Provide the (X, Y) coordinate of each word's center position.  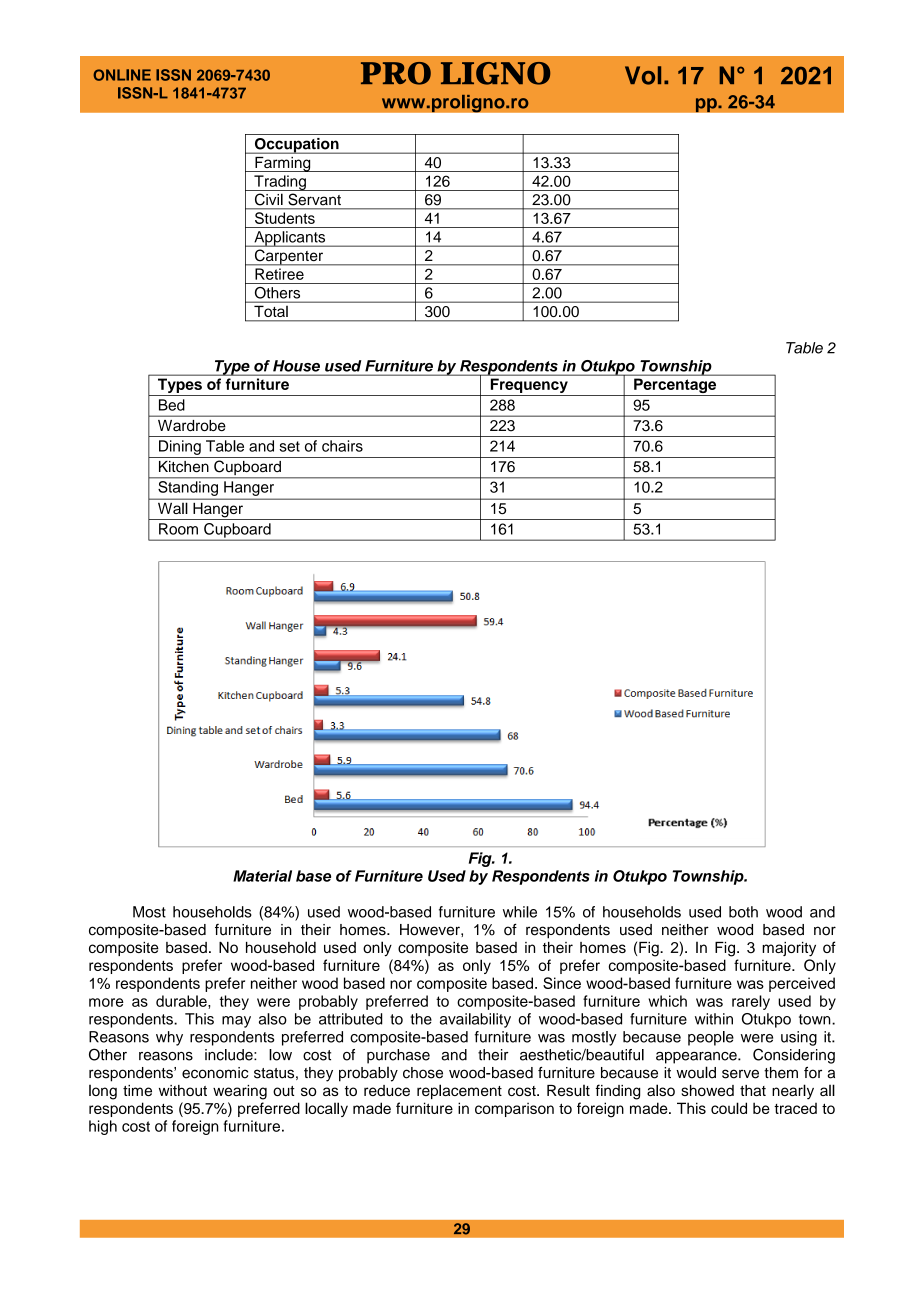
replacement (459, 1091)
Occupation (296, 146)
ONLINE (122, 75)
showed (707, 1090)
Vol (643, 75)
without (183, 1090)
